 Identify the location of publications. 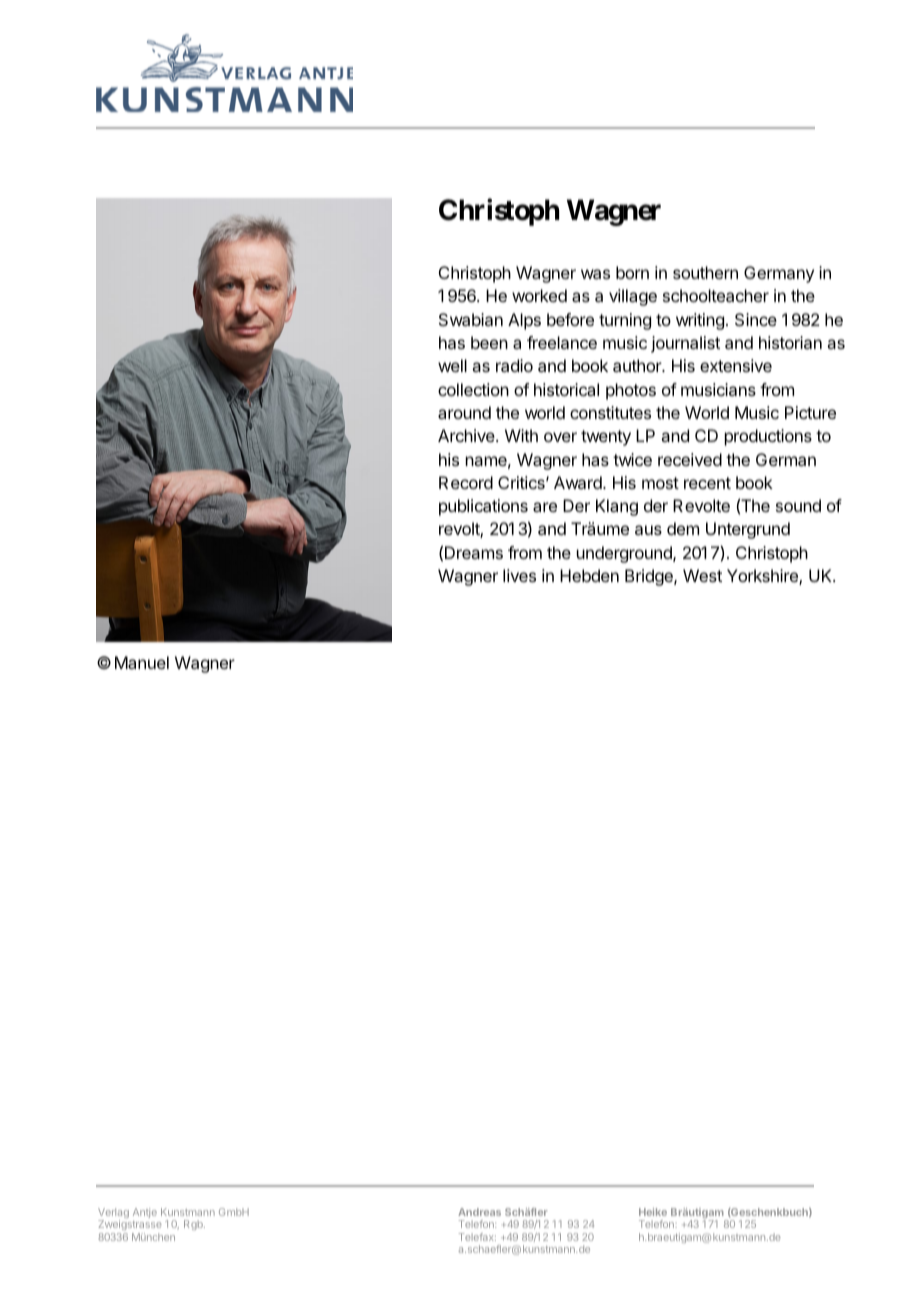
(483, 507).
